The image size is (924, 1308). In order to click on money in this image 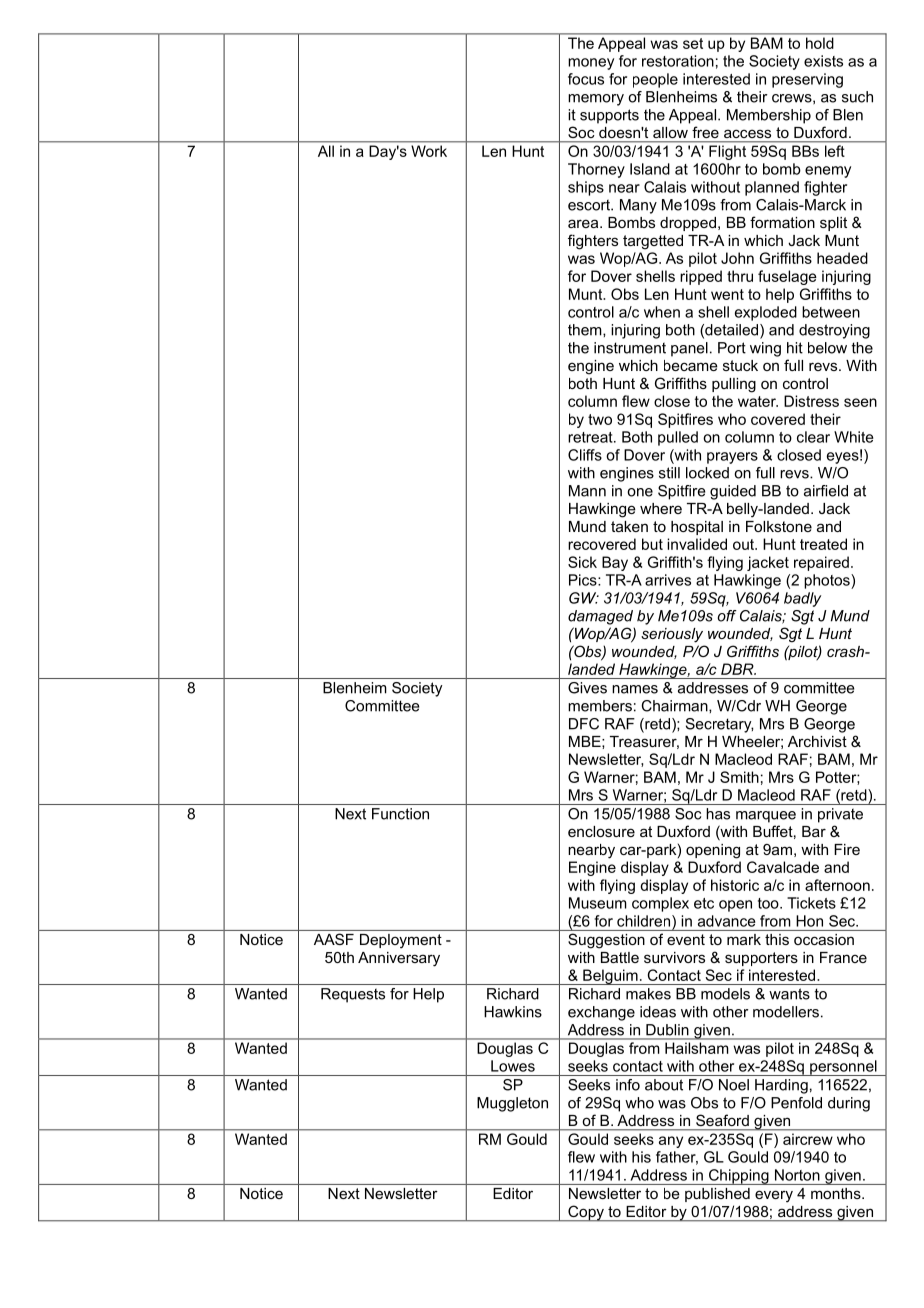, I will do `click(591, 64)`.
